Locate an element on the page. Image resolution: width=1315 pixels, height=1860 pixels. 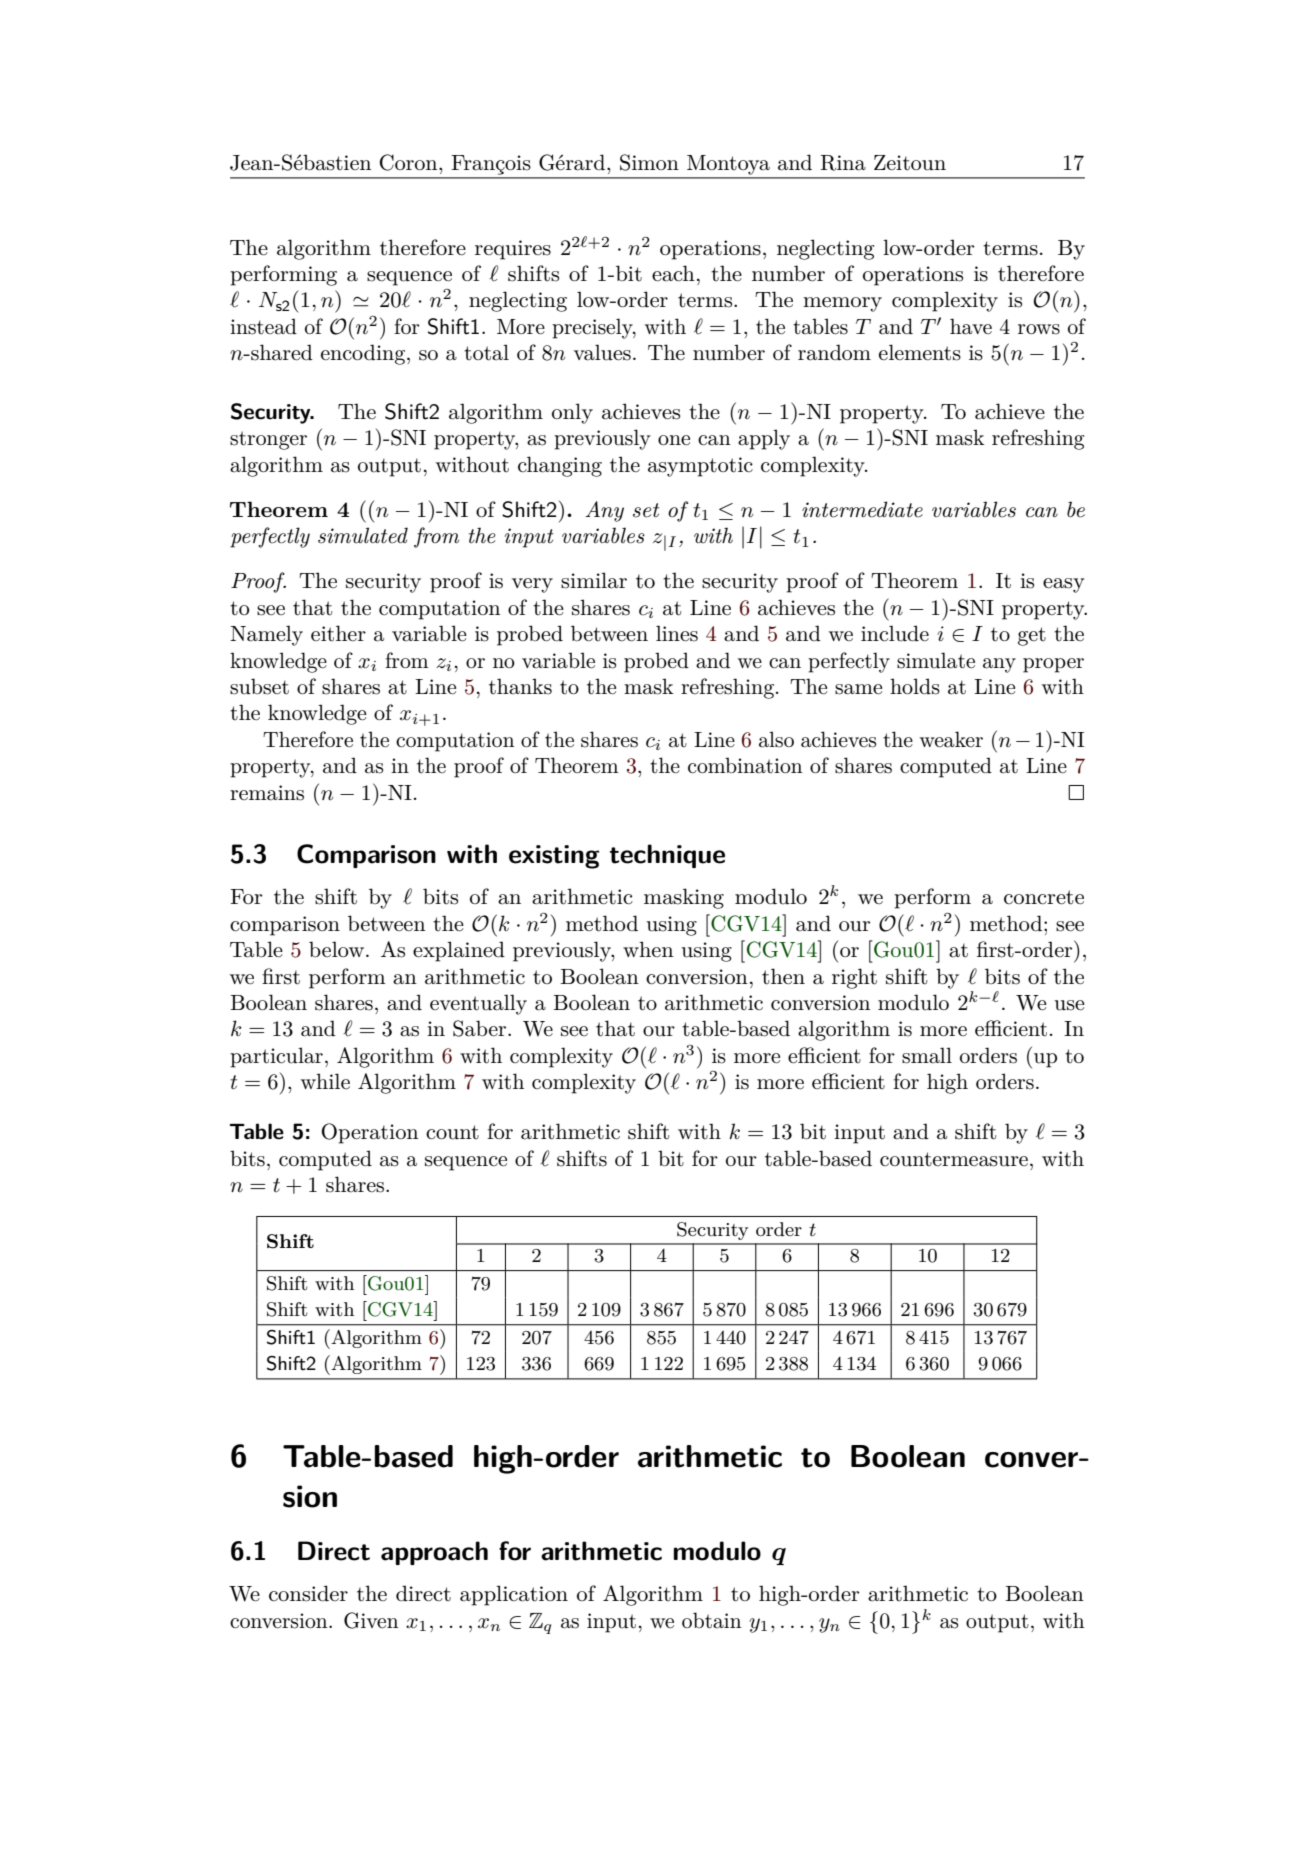
Given is located at coordinates (371, 1620).
